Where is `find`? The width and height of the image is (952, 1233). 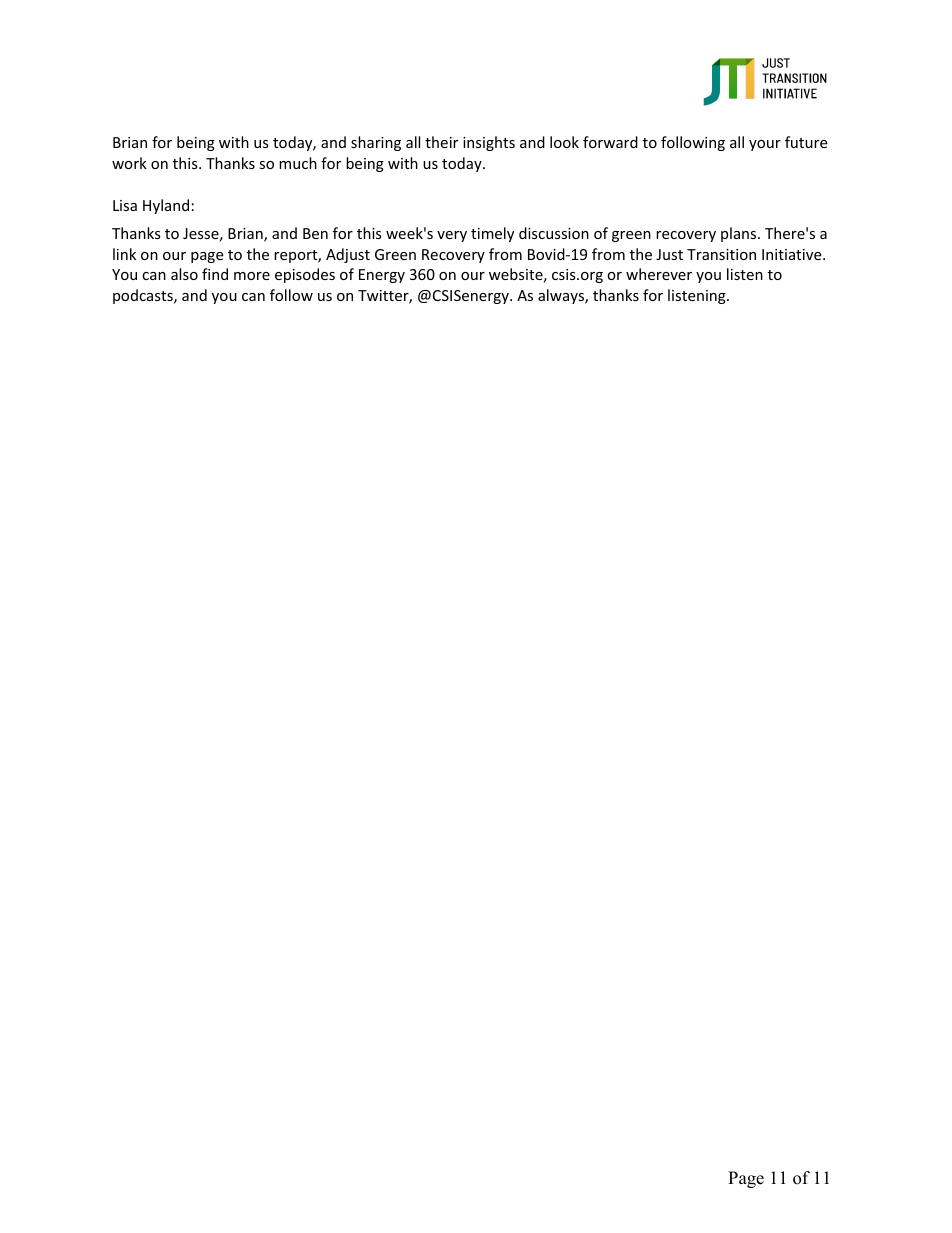
find is located at coordinates (215, 274).
